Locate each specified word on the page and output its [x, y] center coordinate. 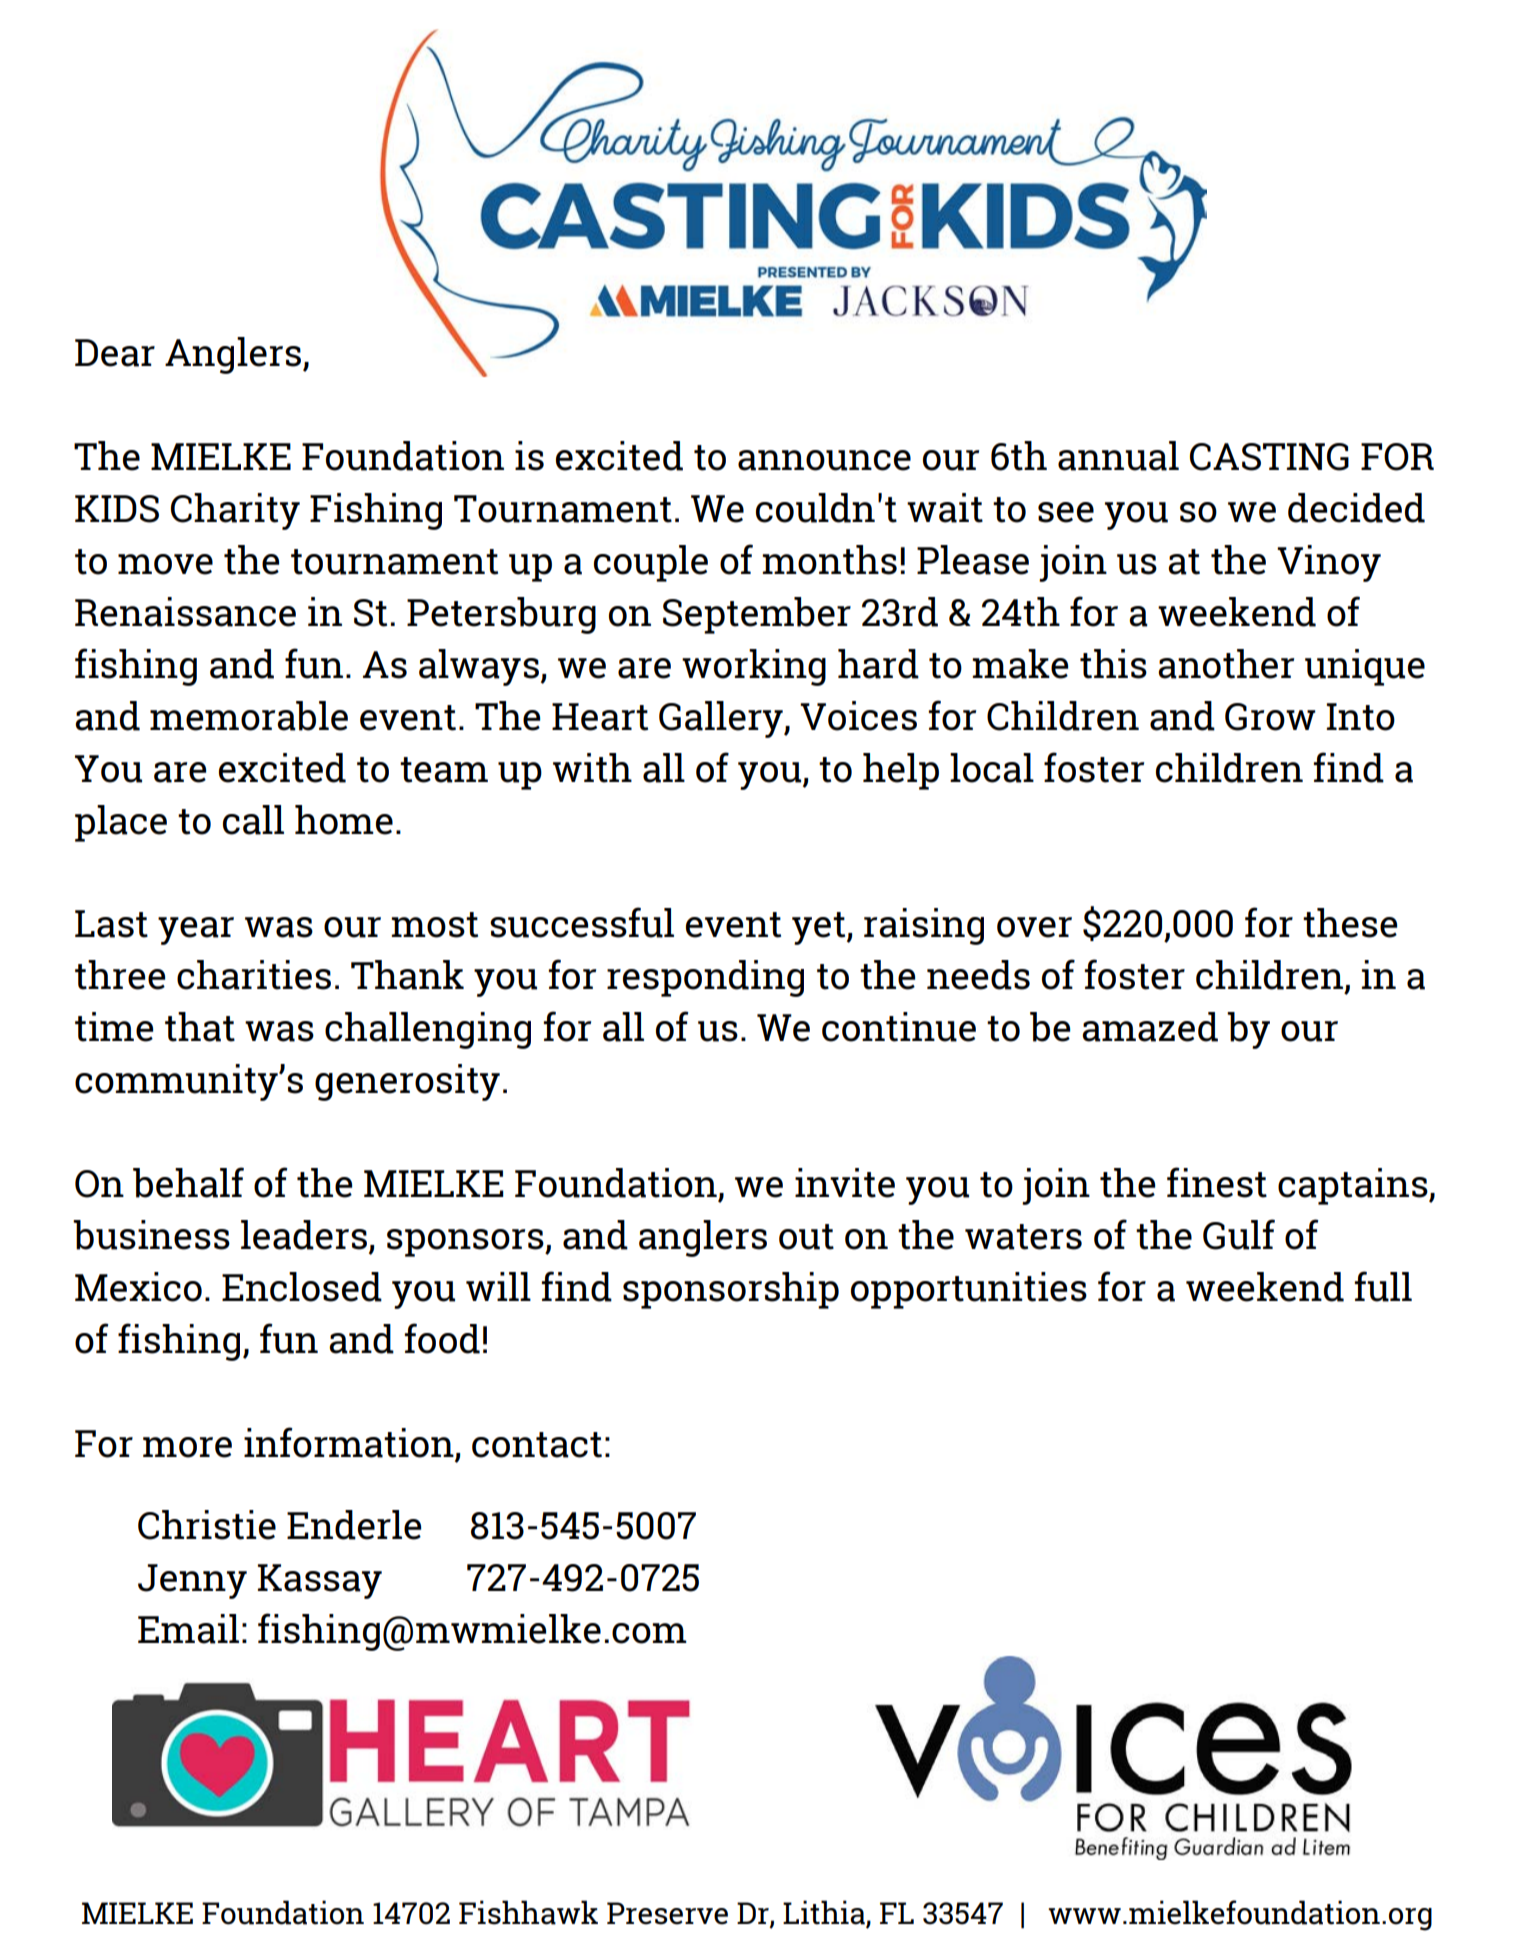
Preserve [667, 1913]
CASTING [1269, 457]
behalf [188, 1182]
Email [188, 1629]
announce [824, 460]
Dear [115, 353]
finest [1217, 1182]
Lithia [824, 1912]
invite [845, 1183]
